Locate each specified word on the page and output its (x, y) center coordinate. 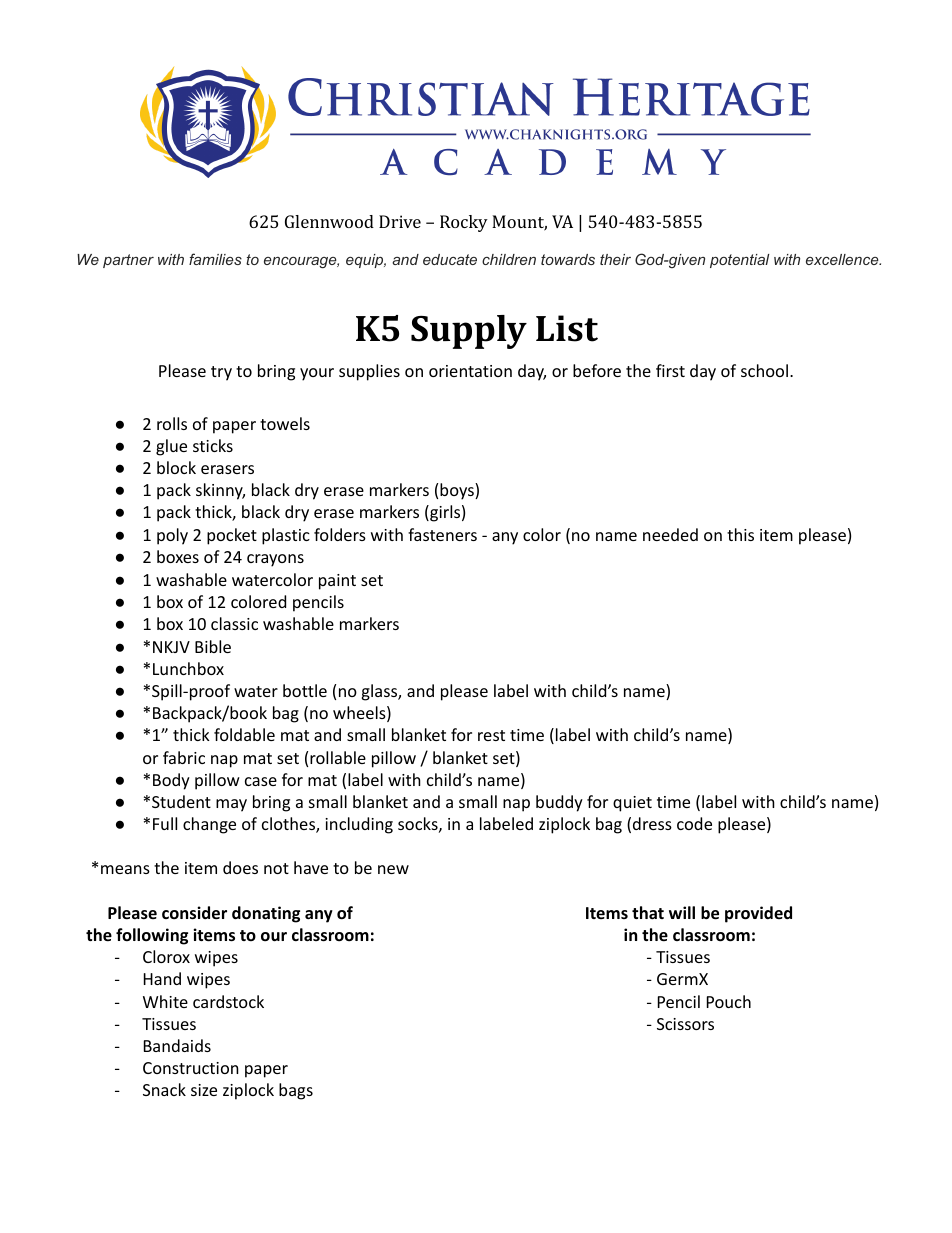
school (764, 370)
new (393, 869)
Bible (213, 646)
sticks (213, 445)
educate (450, 259)
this (740, 534)
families (215, 259)
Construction (191, 1068)
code (694, 823)
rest (491, 735)
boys (458, 491)
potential (740, 261)
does (240, 867)
